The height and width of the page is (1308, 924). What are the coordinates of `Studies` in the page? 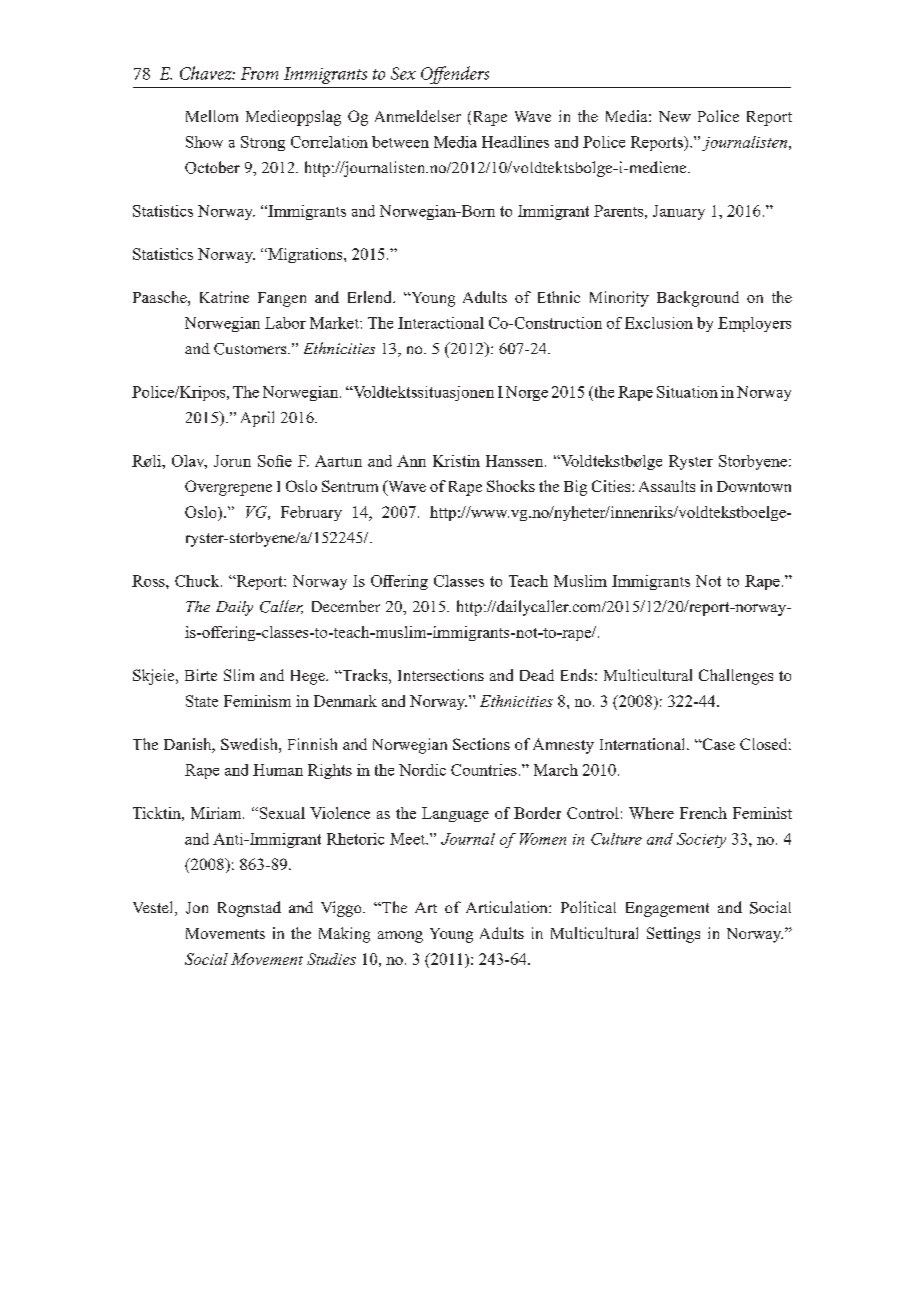 It's located at (331, 959).
